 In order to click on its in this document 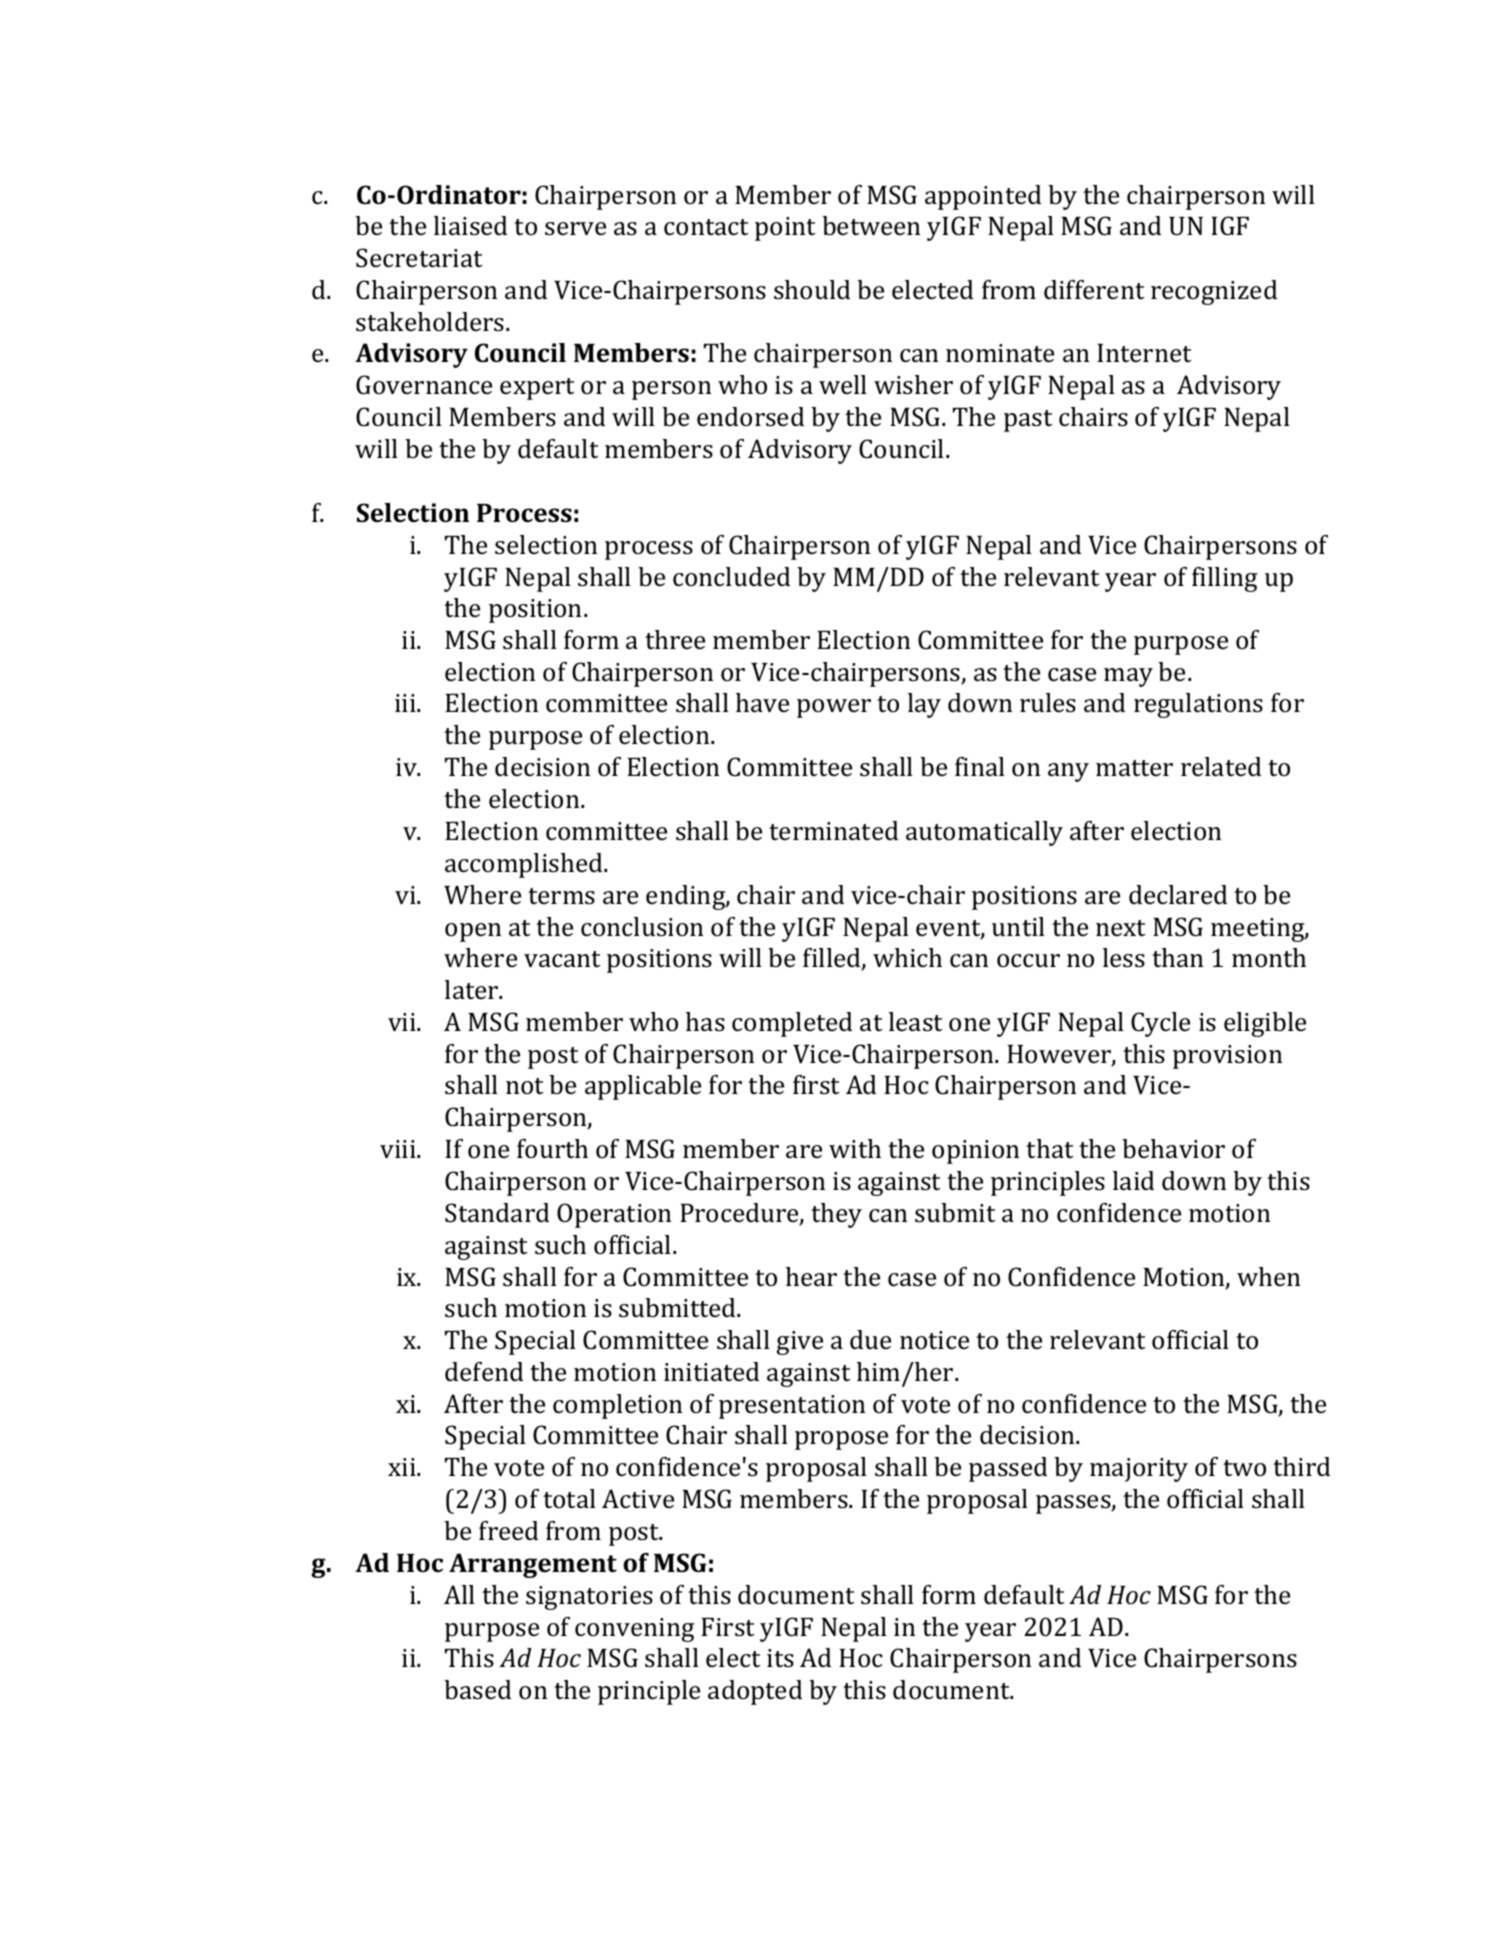, I will do `click(780, 1658)`.
